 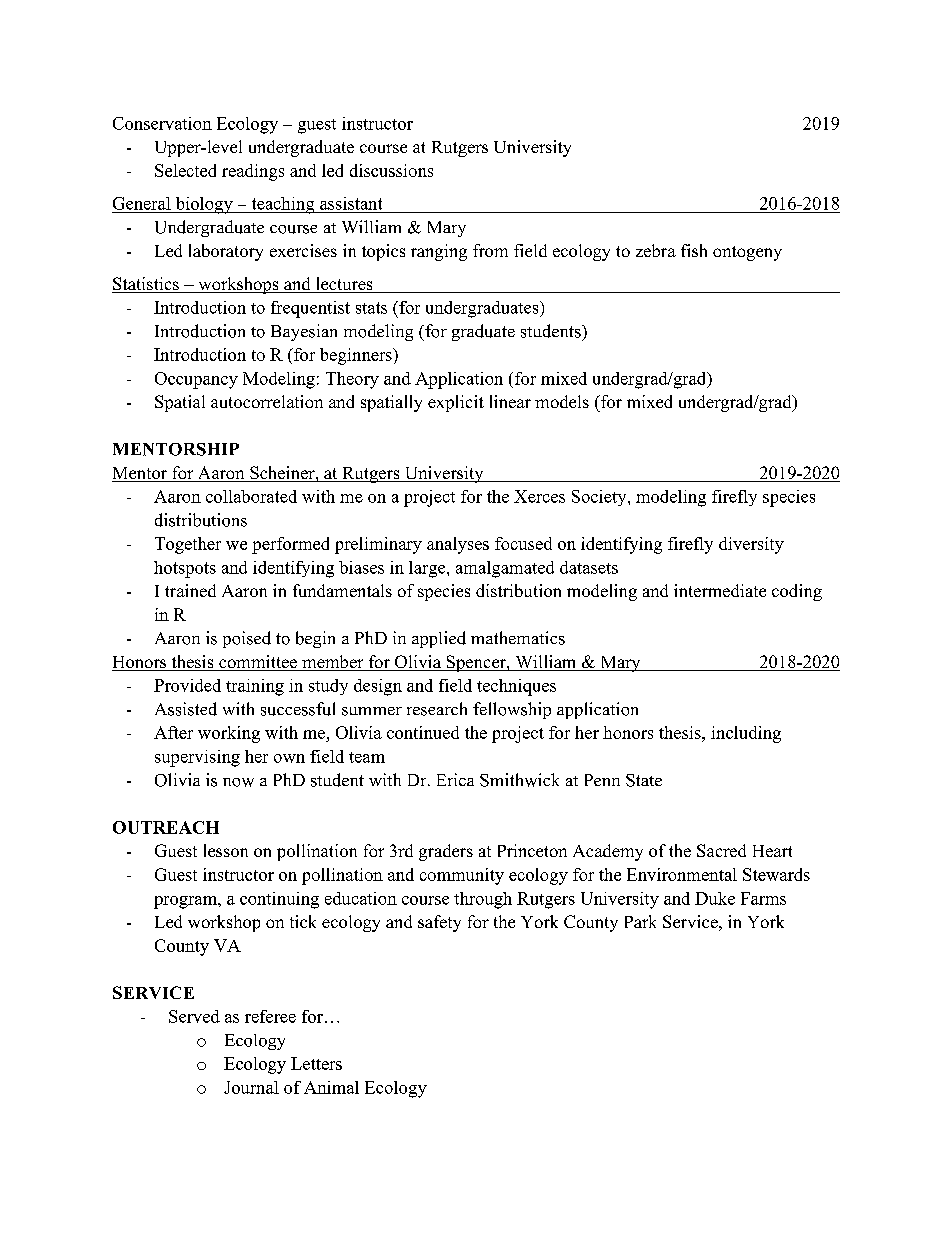 What do you see at coordinates (694, 250) in the screenshot?
I see `fish` at bounding box center [694, 250].
